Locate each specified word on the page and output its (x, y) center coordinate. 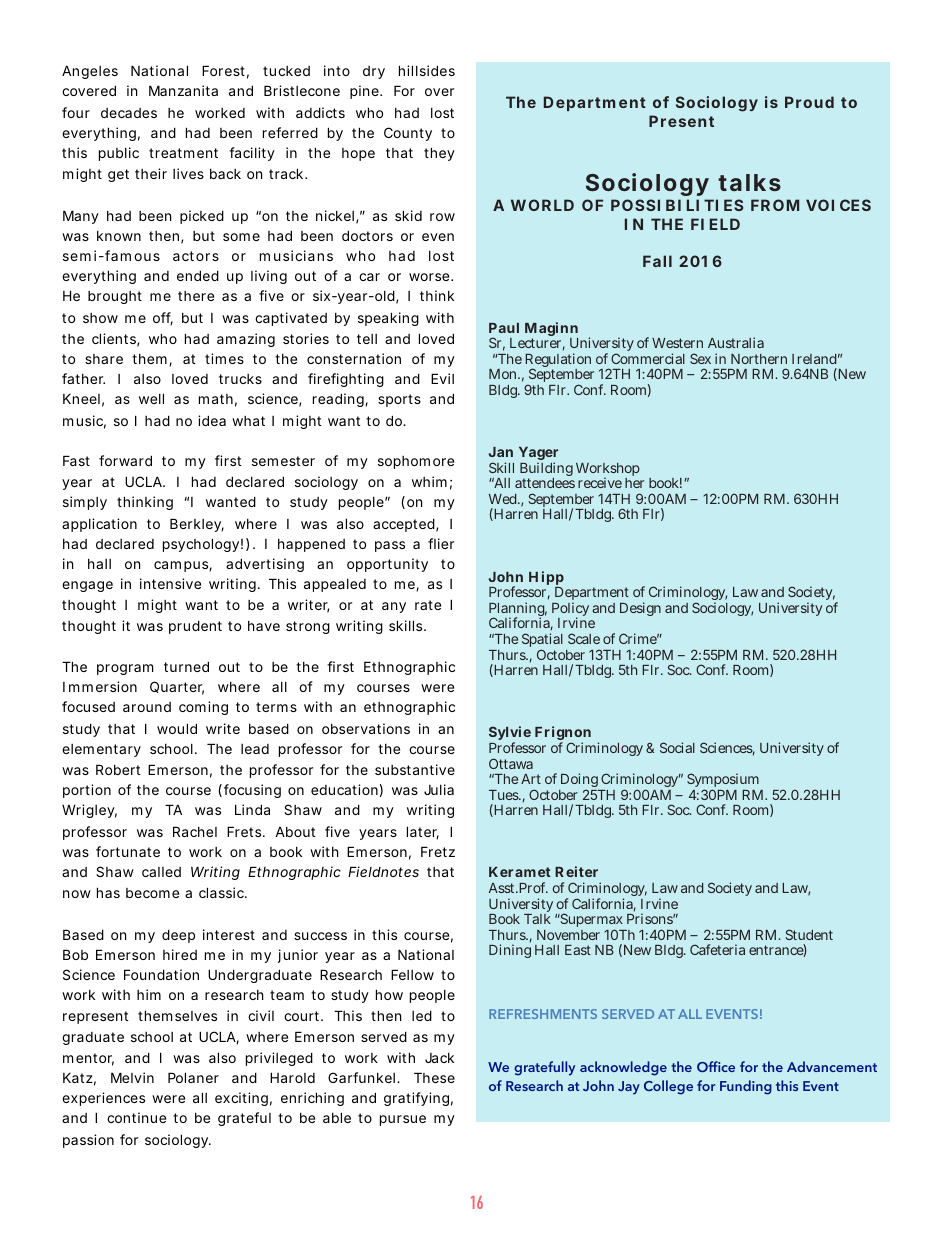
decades (129, 113)
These (434, 1077)
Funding (746, 1087)
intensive (170, 583)
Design (640, 609)
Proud (809, 102)
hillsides (427, 70)
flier (441, 543)
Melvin (132, 1077)
